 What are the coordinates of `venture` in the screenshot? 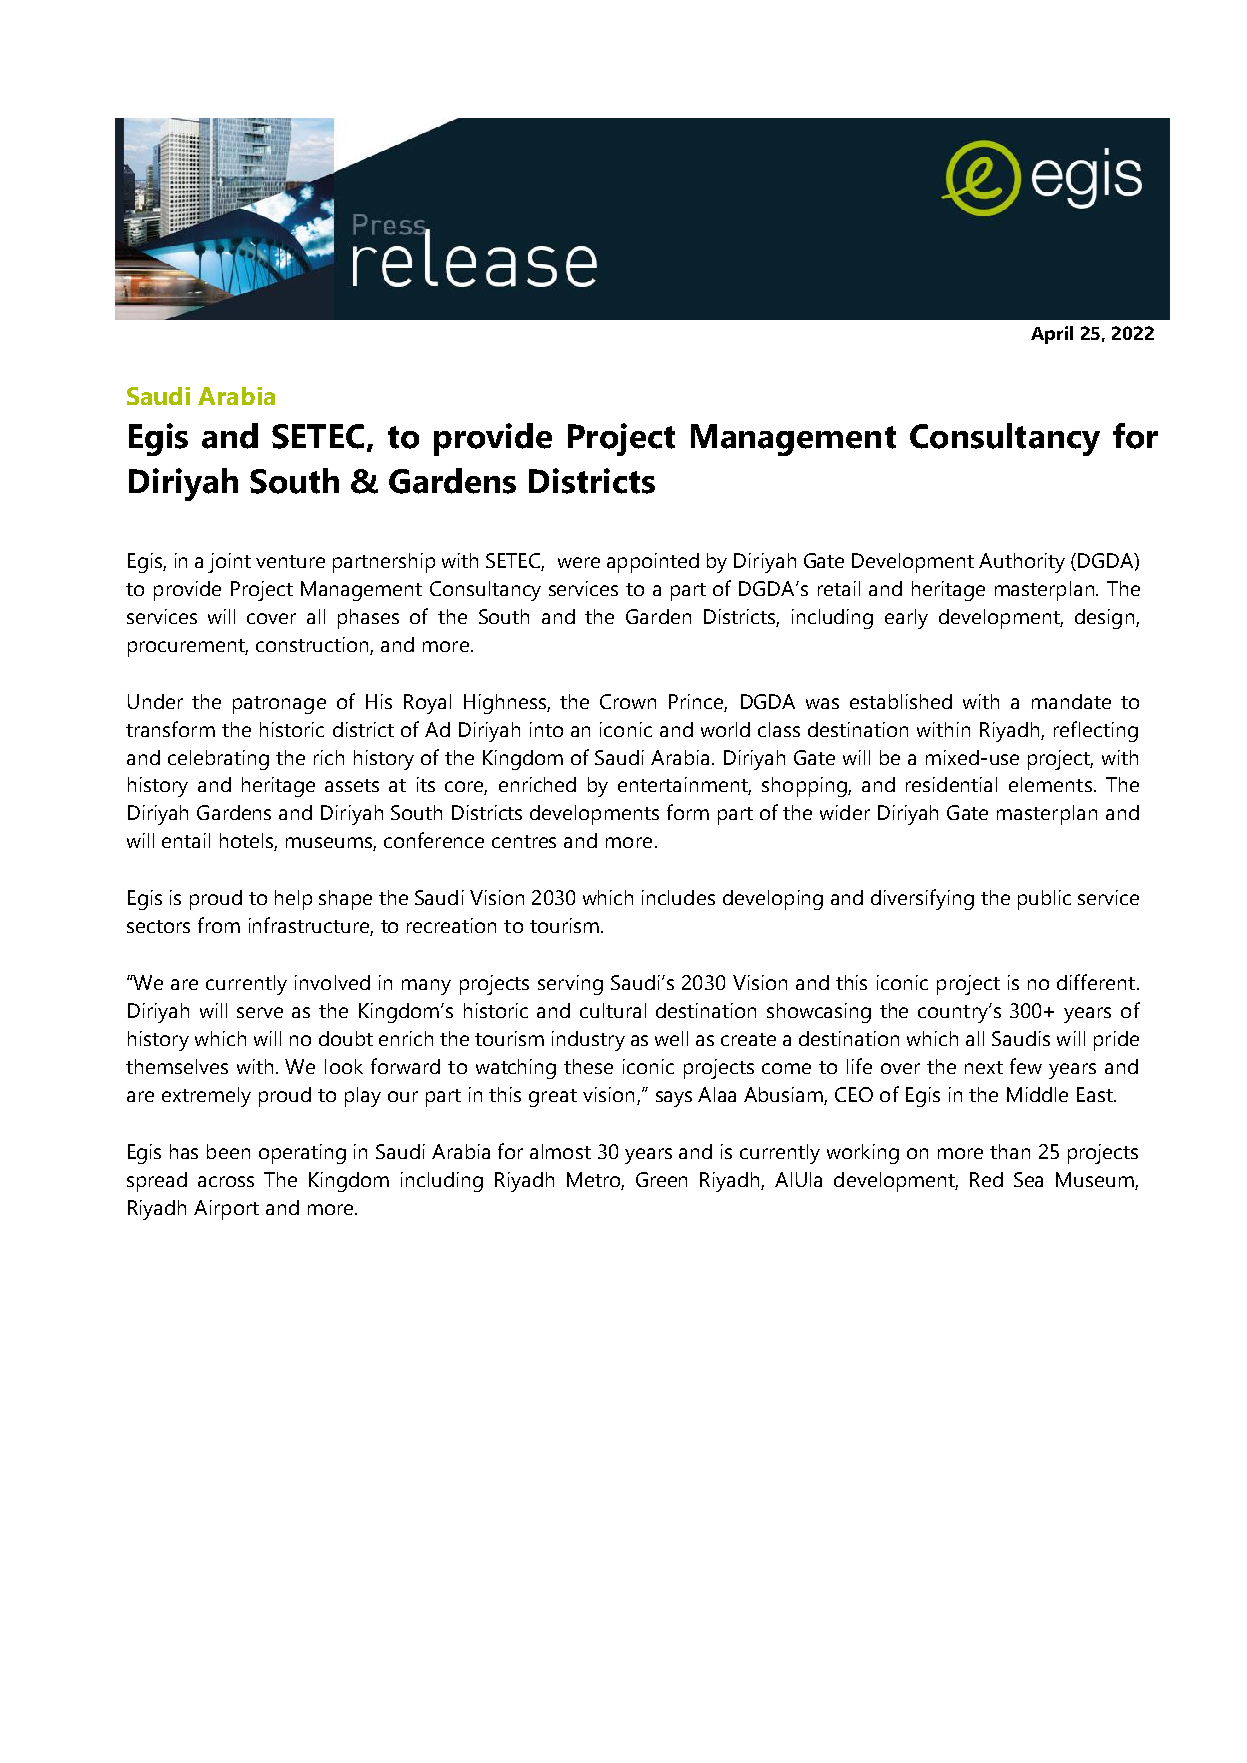 It's located at (290, 561).
